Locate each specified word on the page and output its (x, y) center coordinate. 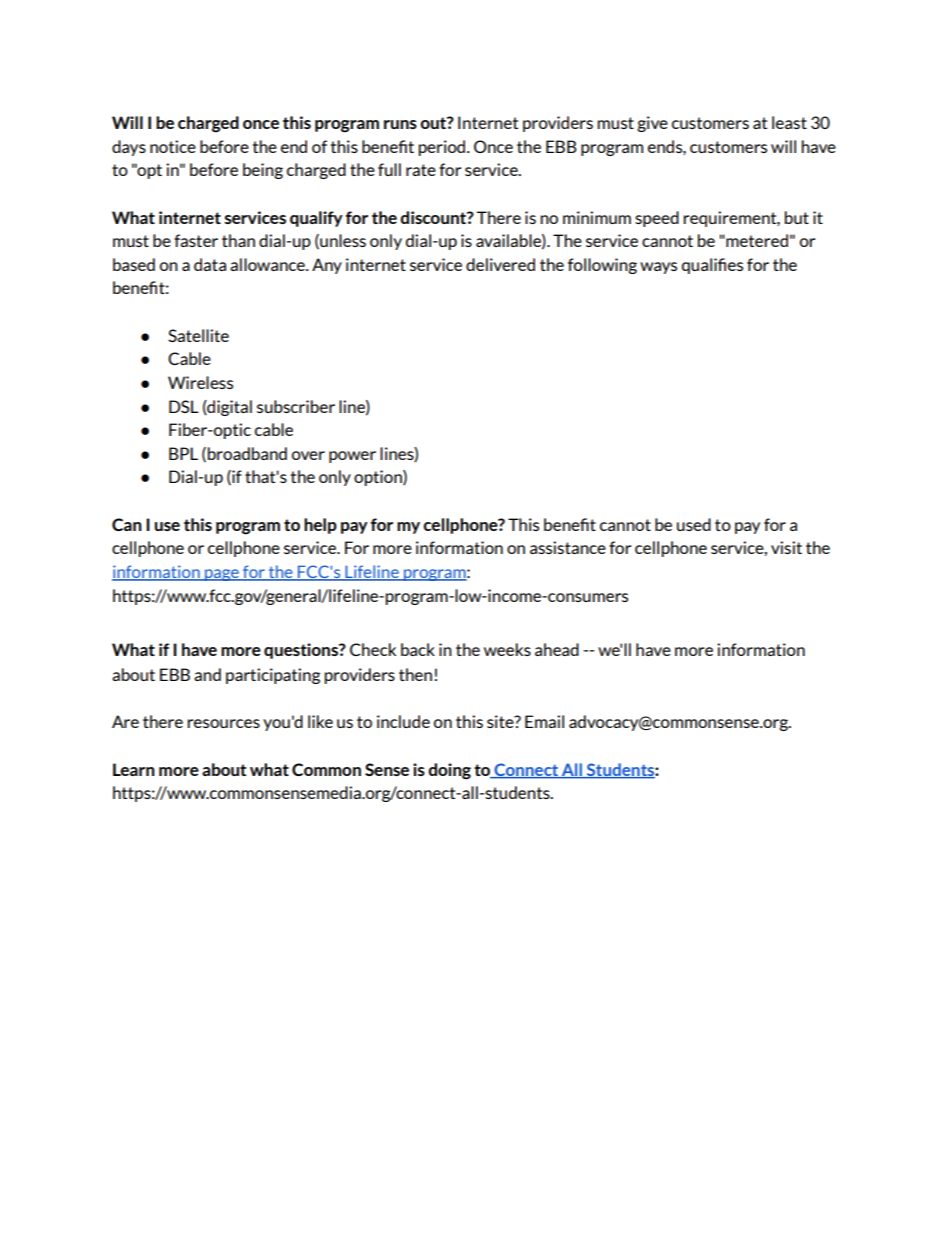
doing (449, 771)
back (418, 649)
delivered (500, 264)
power (352, 457)
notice (173, 146)
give (652, 124)
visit (786, 547)
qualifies (712, 266)
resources (223, 723)
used (694, 524)
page (222, 575)
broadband (247, 453)
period (443, 148)
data (210, 264)
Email (544, 721)
